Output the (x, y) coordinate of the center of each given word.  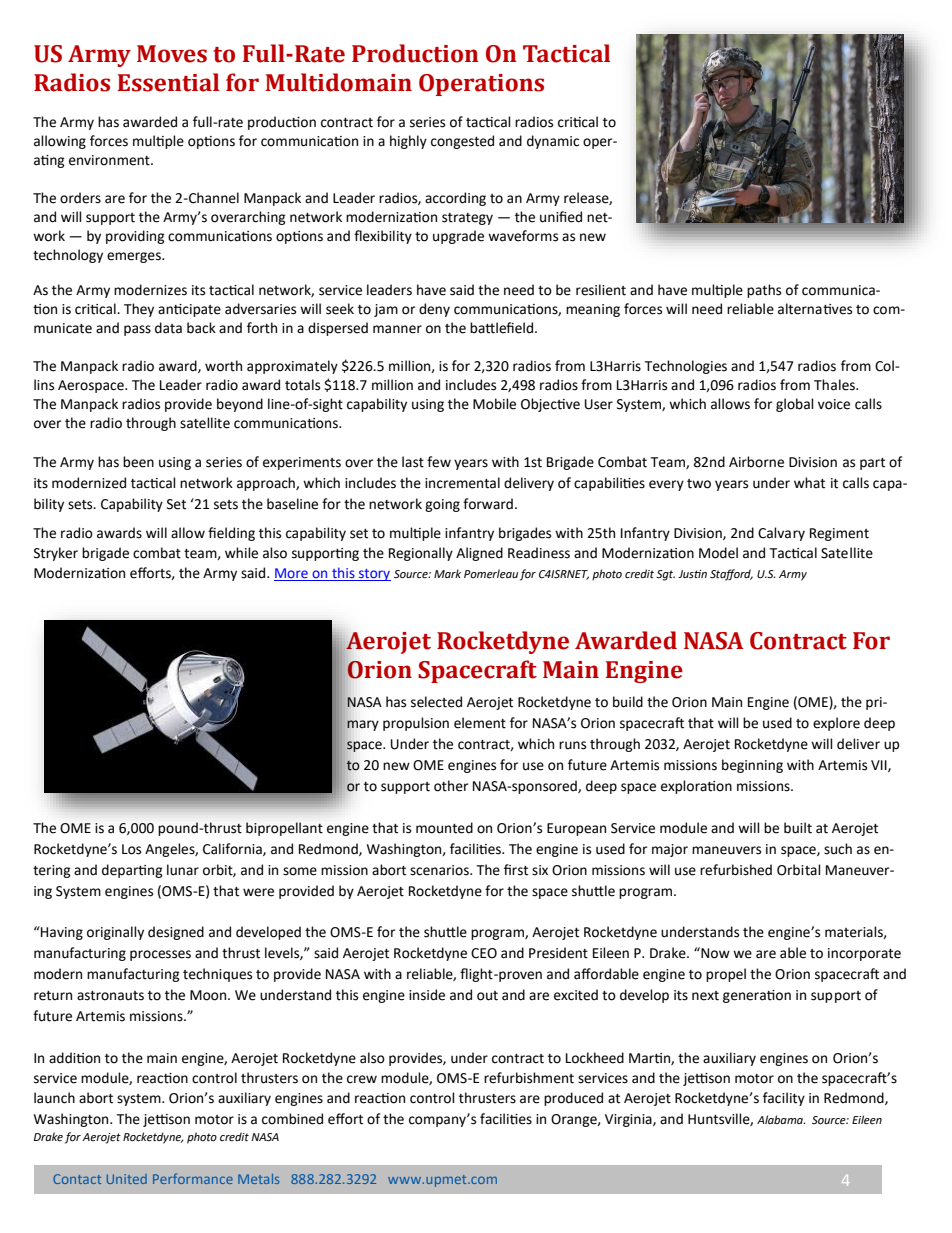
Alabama (781, 1119)
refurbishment (529, 1078)
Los (131, 849)
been (138, 462)
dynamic (553, 142)
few (439, 462)
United (127, 1179)
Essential (168, 82)
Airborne (756, 462)
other (451, 786)
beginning (752, 766)
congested (462, 142)
